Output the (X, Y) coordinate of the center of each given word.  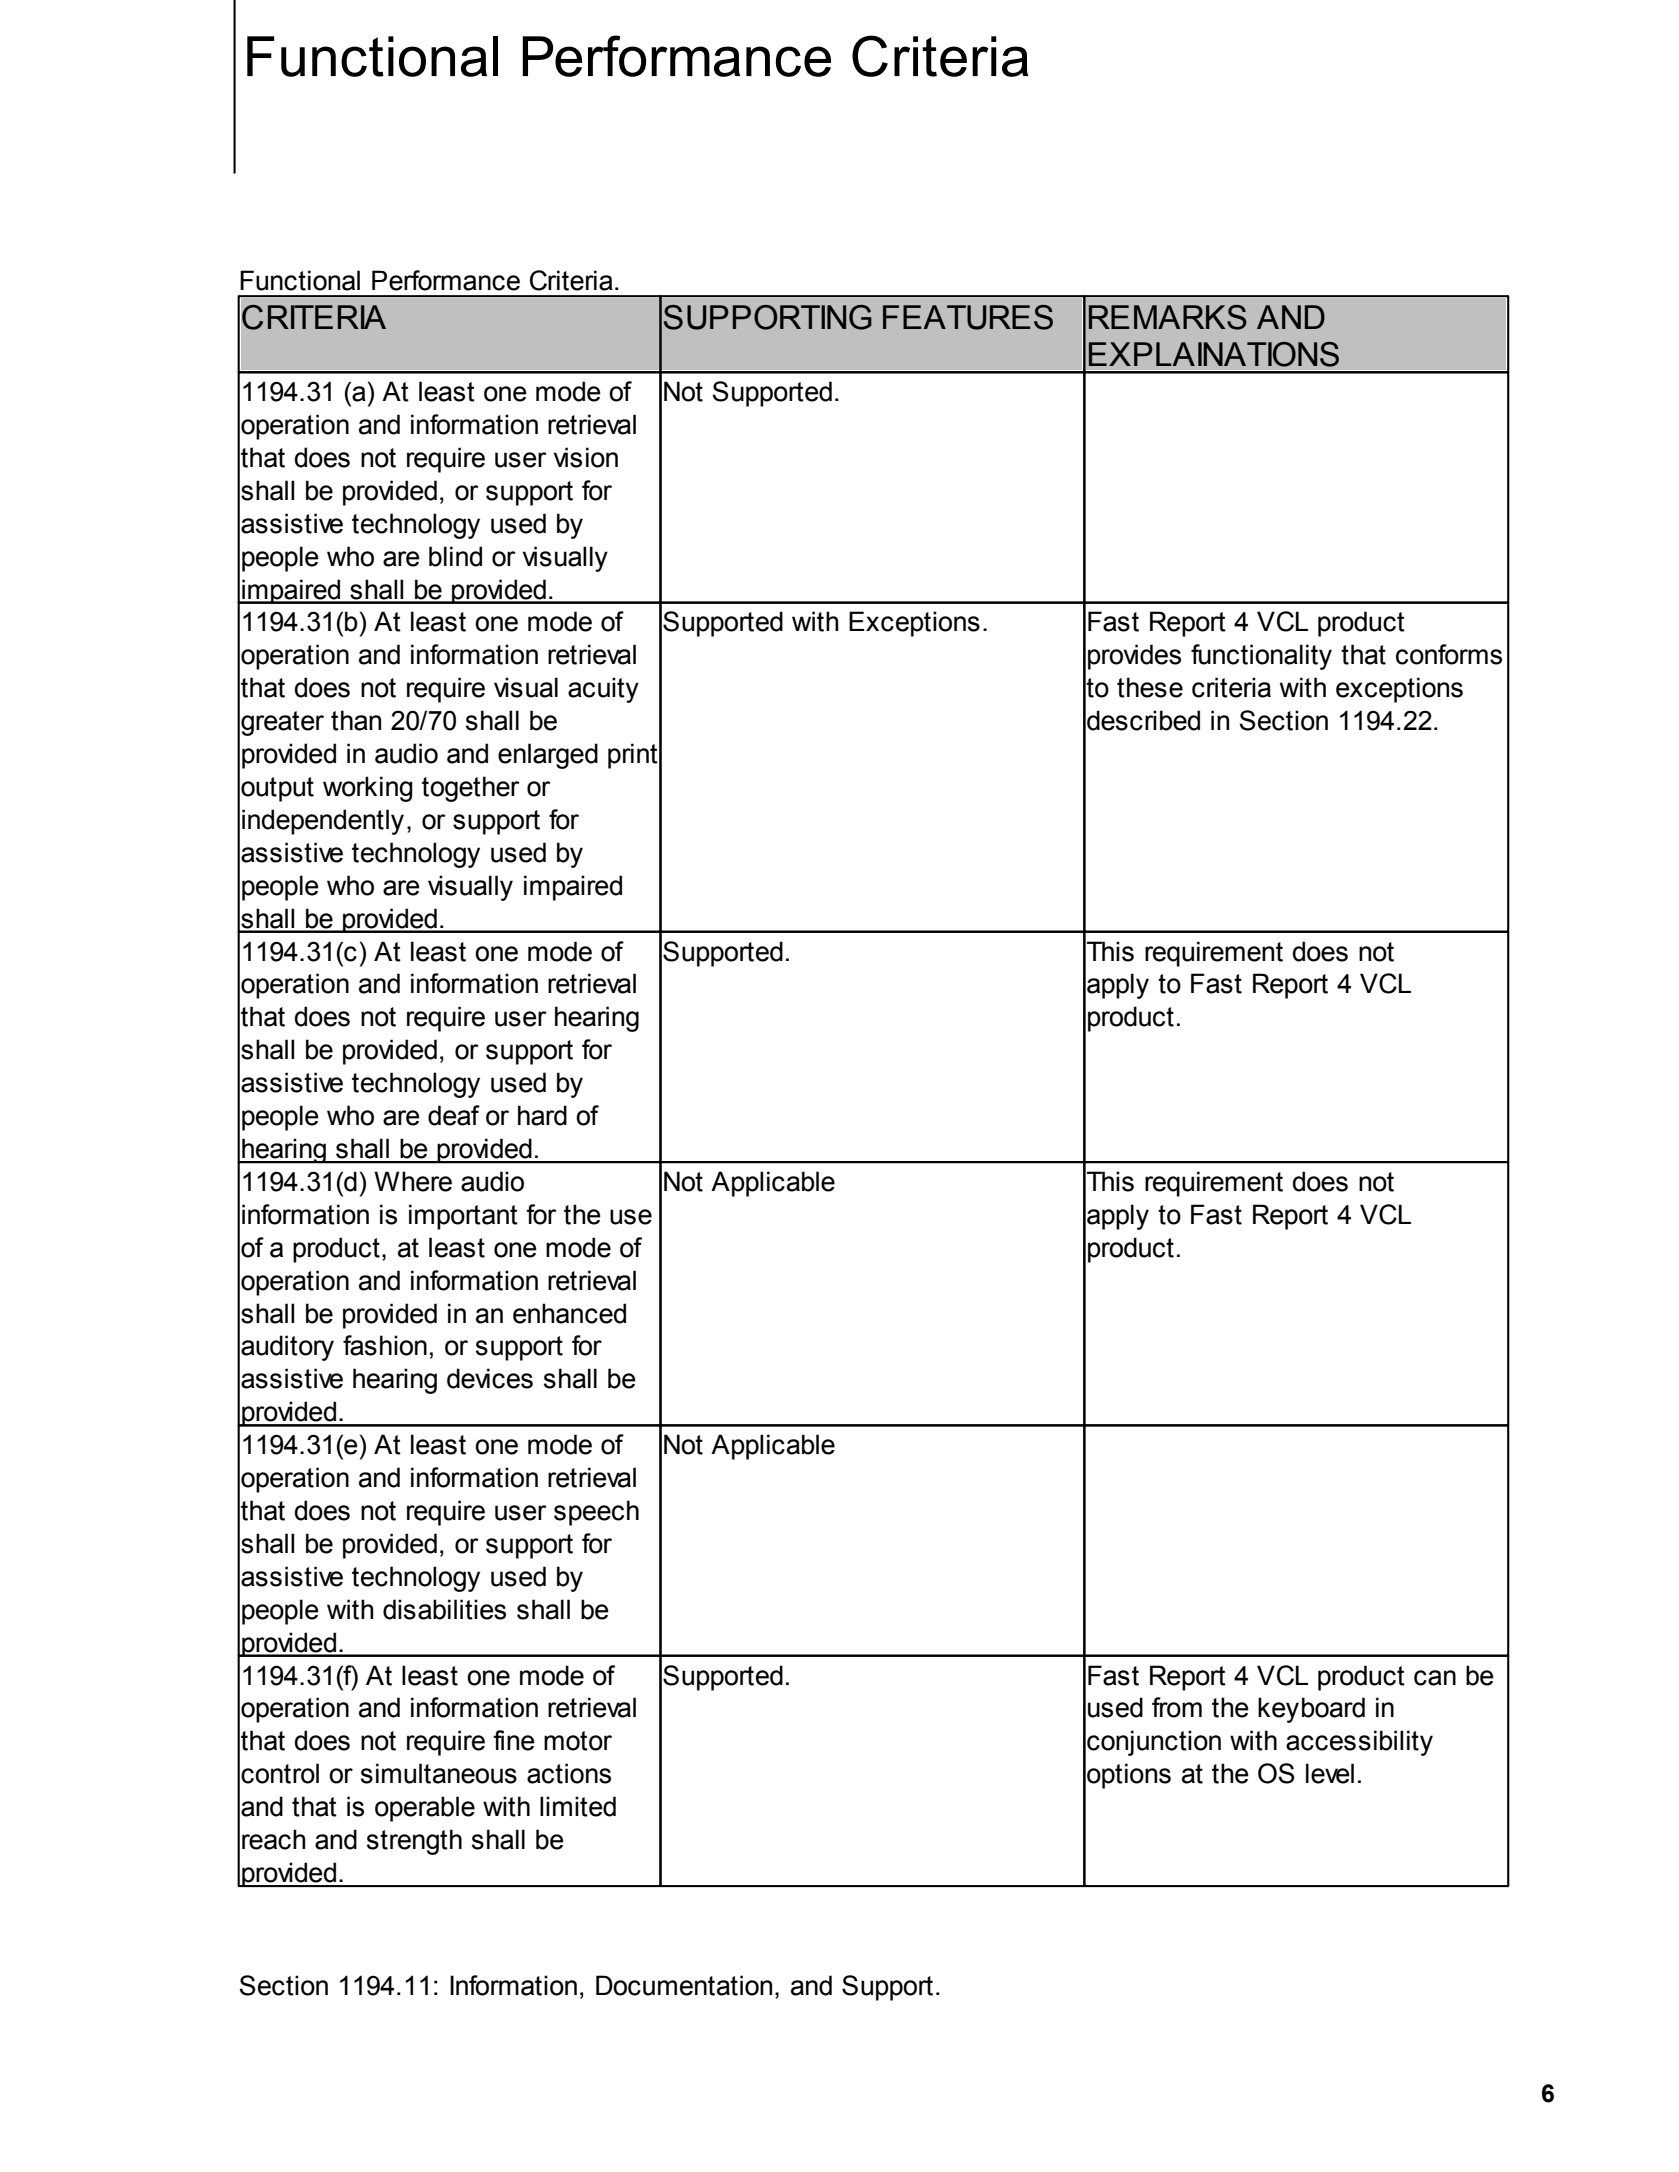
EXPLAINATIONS (1214, 354)
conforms (1449, 654)
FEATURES (968, 317)
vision (585, 457)
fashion (385, 1345)
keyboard (1311, 1710)
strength (414, 1842)
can (1435, 1678)
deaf (454, 1115)
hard (542, 1115)
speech (596, 1513)
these (1150, 687)
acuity (603, 690)
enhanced (569, 1313)
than (356, 720)
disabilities (444, 1609)
